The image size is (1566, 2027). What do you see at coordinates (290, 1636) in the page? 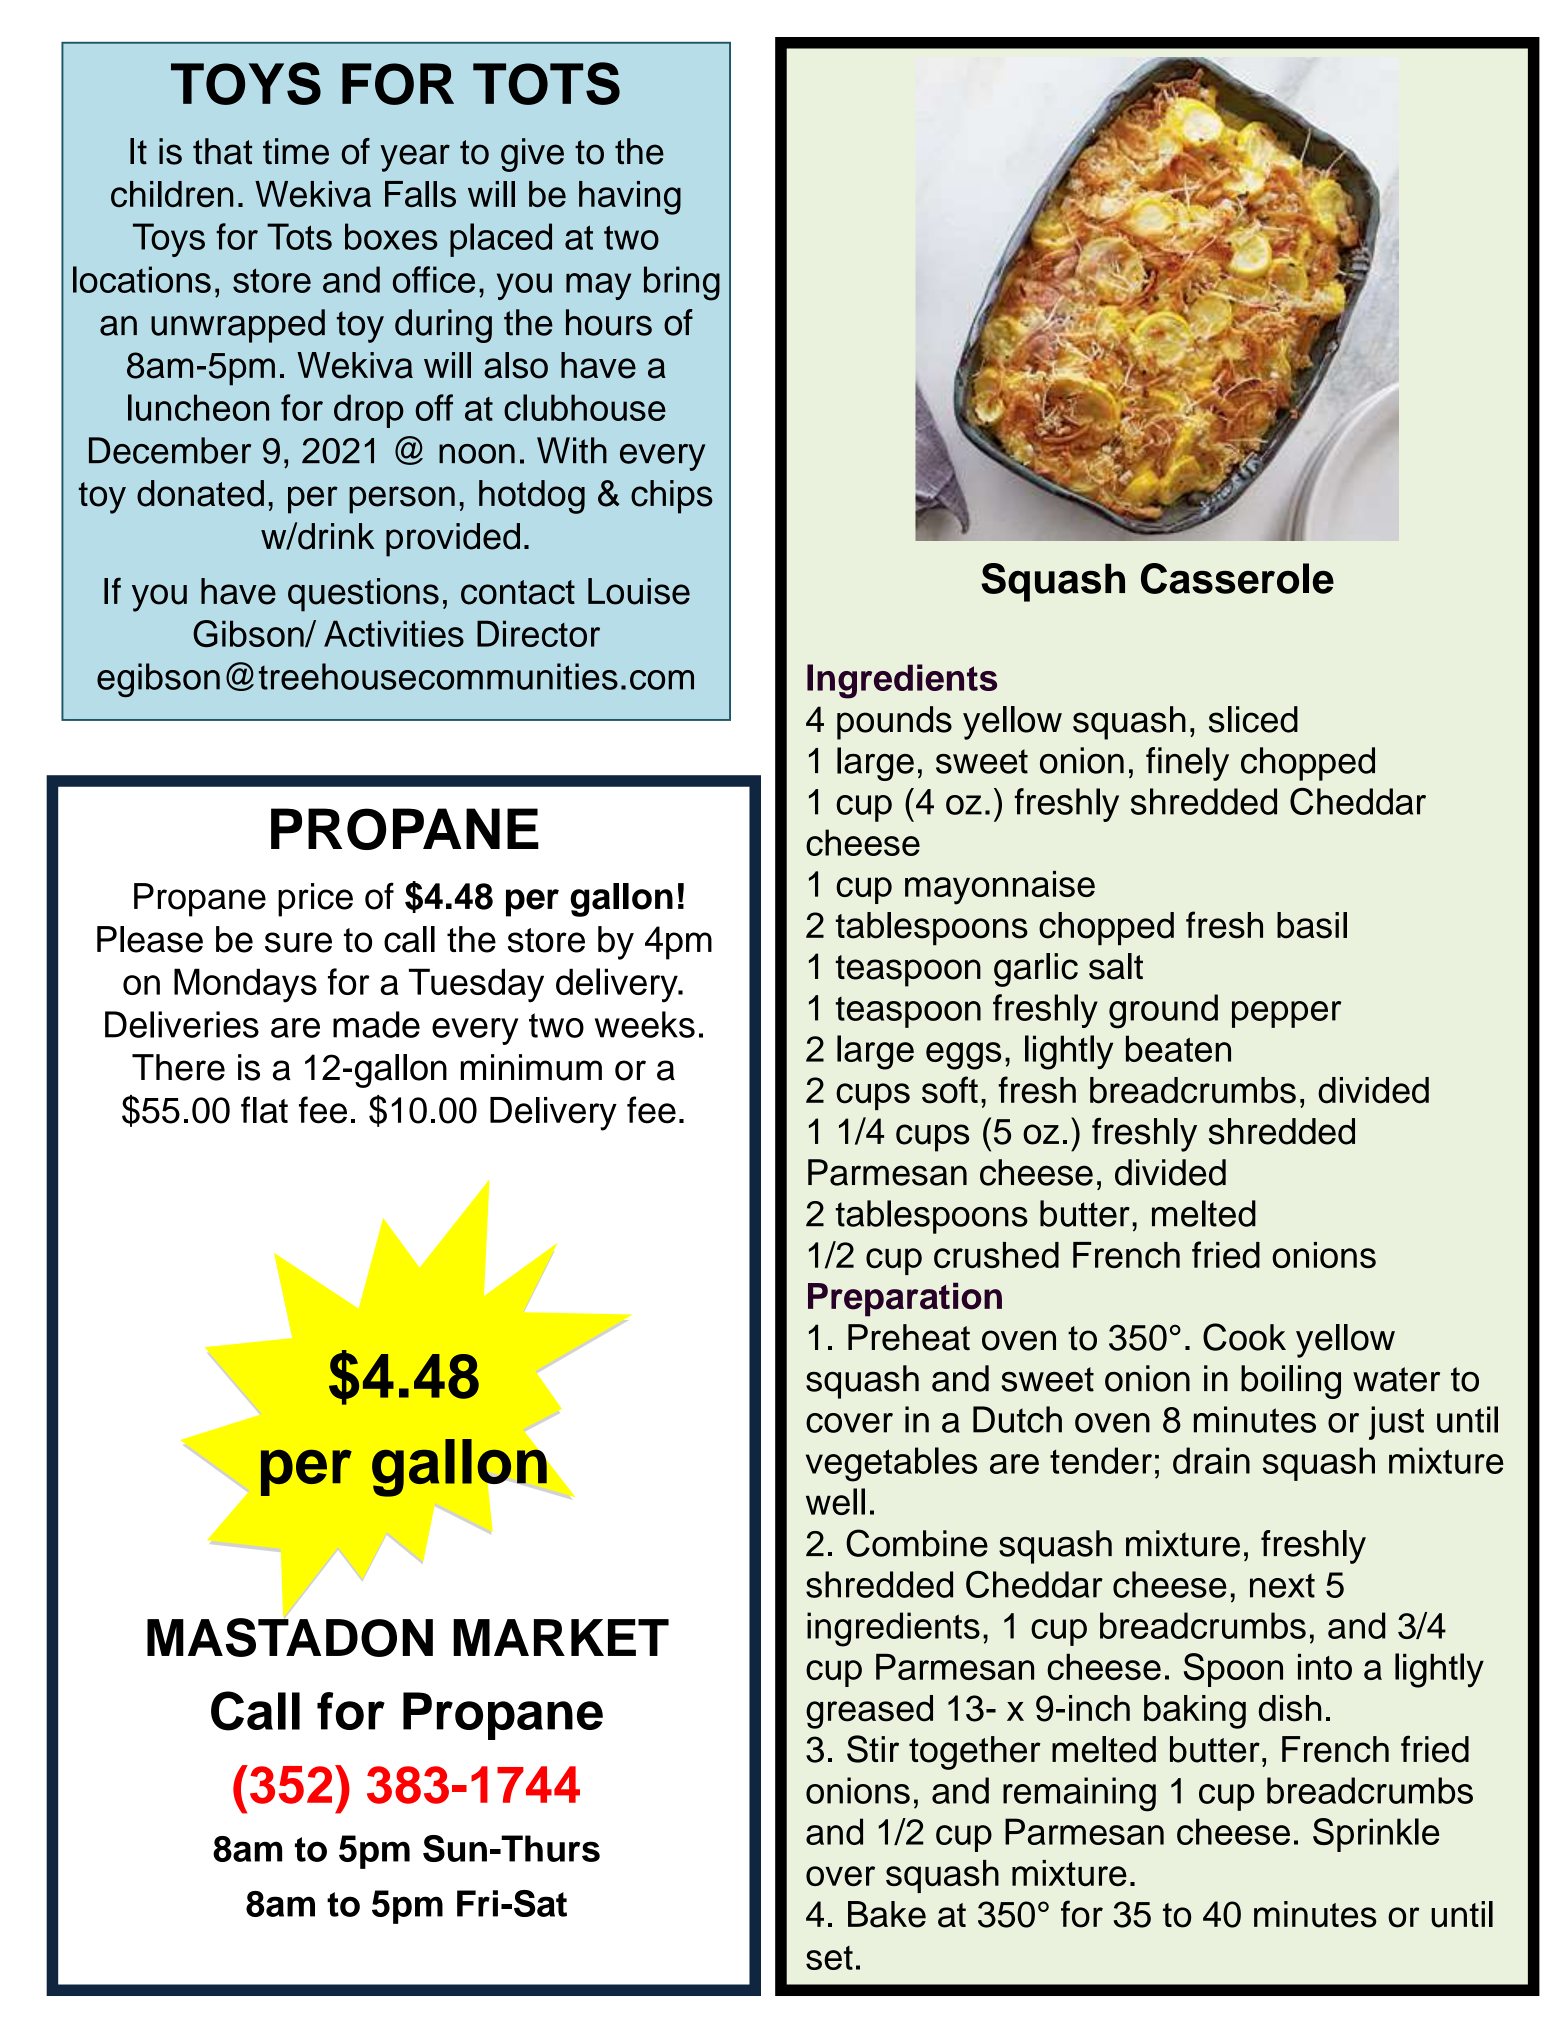
I see `MASTADON` at bounding box center [290, 1636].
